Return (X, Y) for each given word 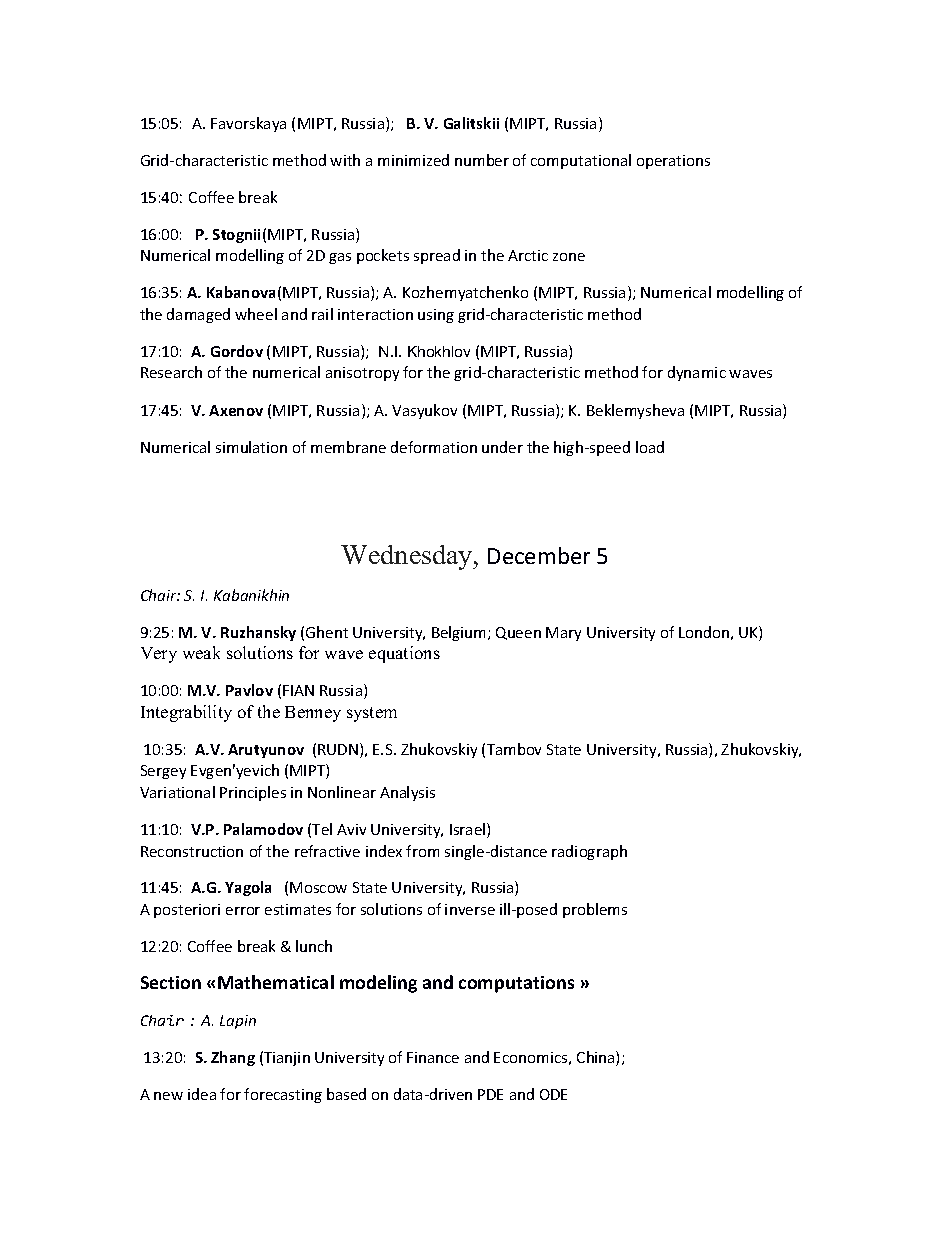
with (345, 160)
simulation (251, 447)
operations (673, 162)
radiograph (589, 852)
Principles (253, 793)
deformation (434, 447)
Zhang (233, 1058)
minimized (413, 160)
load (650, 447)
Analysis (407, 793)
